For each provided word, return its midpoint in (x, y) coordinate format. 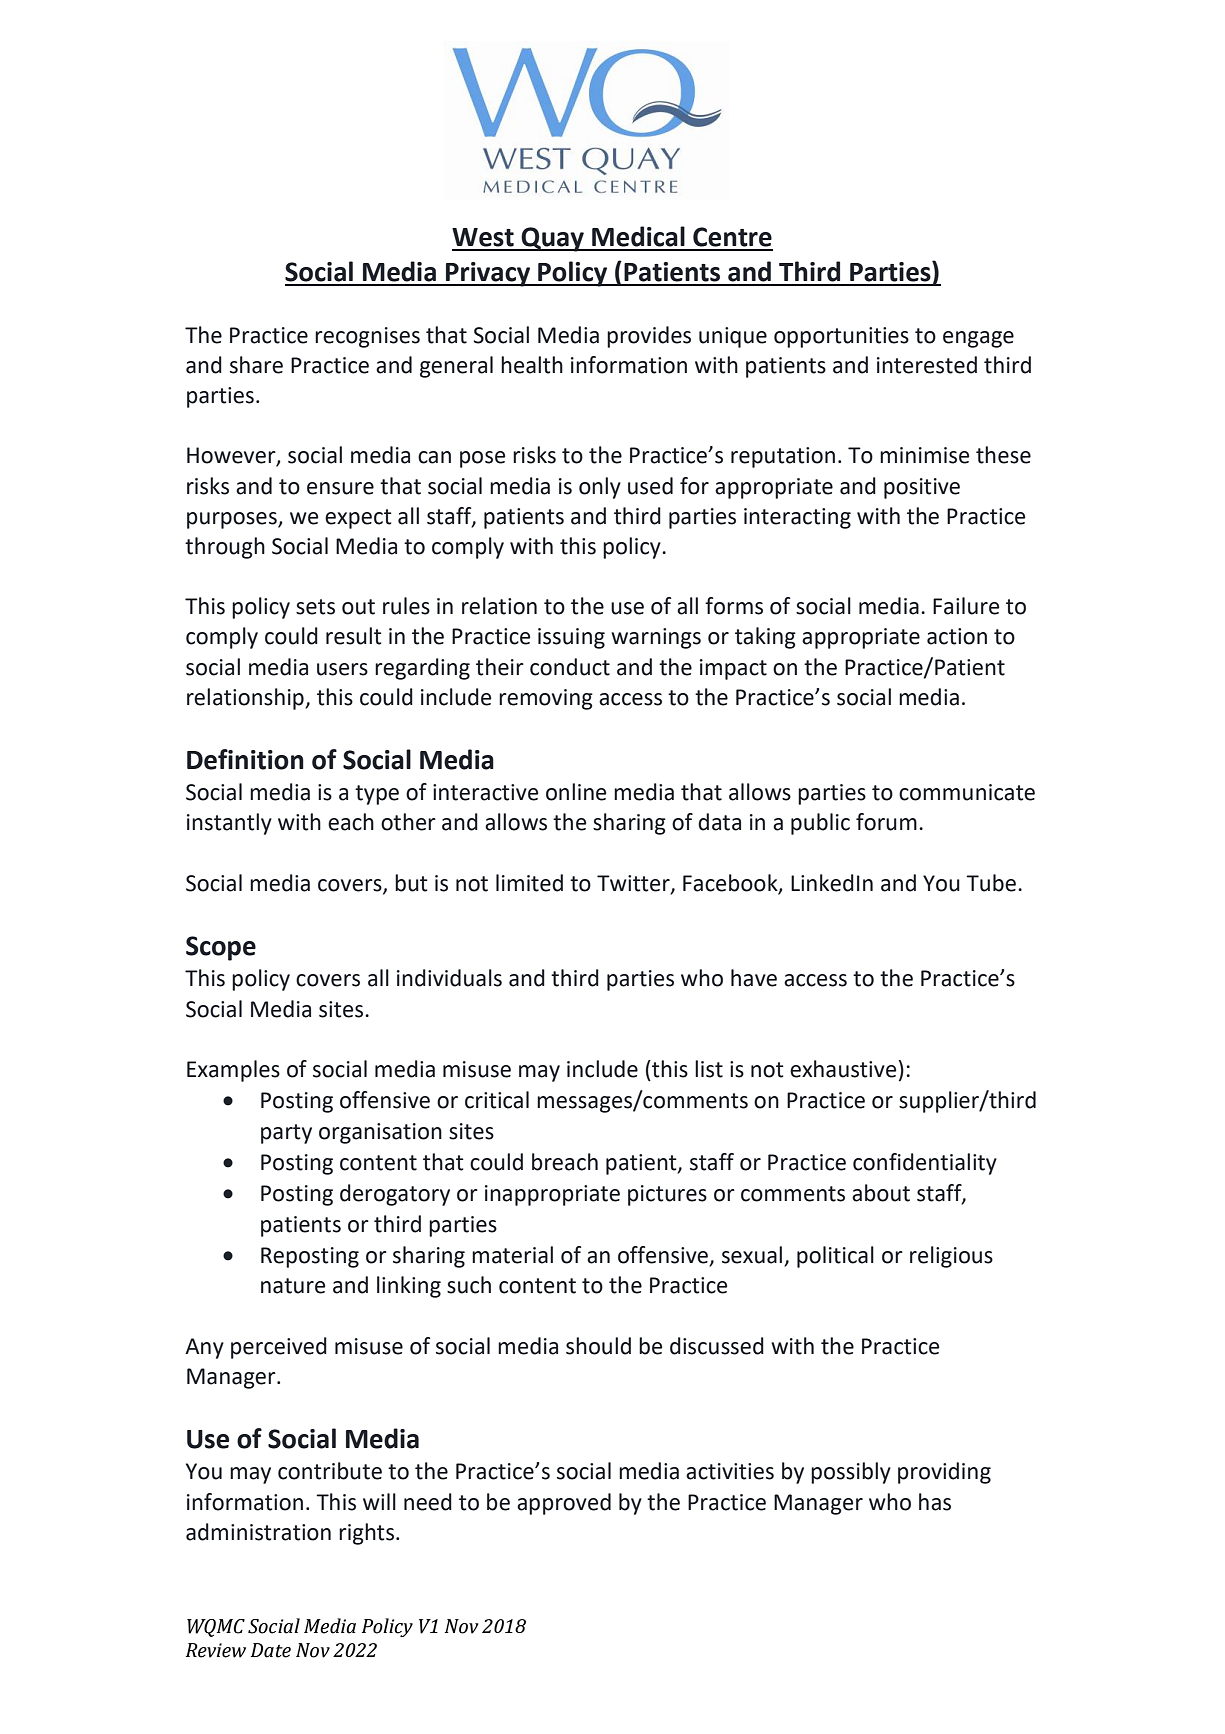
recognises (367, 337)
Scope (221, 948)
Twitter (634, 884)
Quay (553, 239)
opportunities (841, 337)
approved (564, 1504)
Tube (991, 883)
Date (271, 1650)
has (935, 1502)
